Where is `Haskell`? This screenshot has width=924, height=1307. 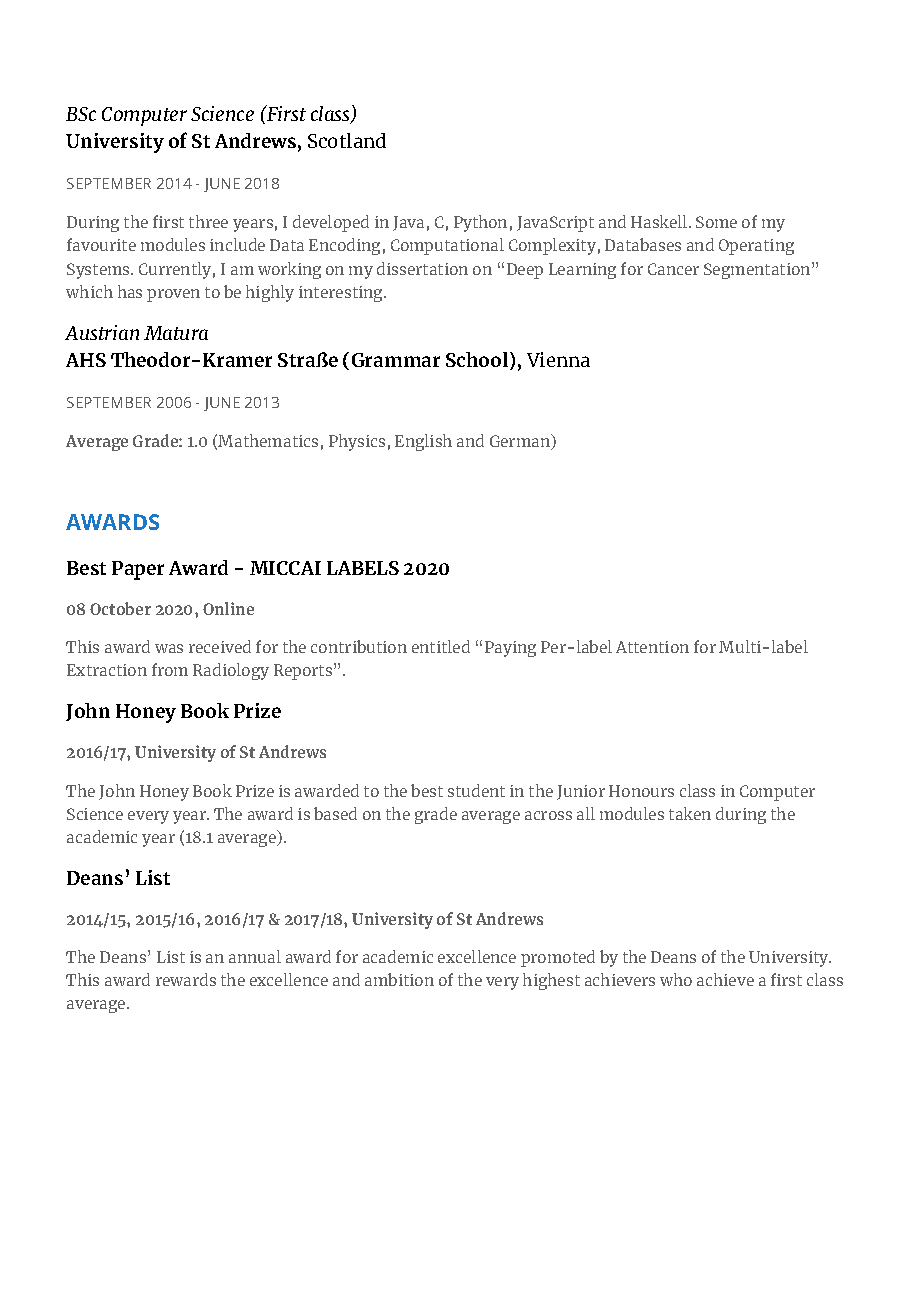 Haskell is located at coordinates (660, 221).
